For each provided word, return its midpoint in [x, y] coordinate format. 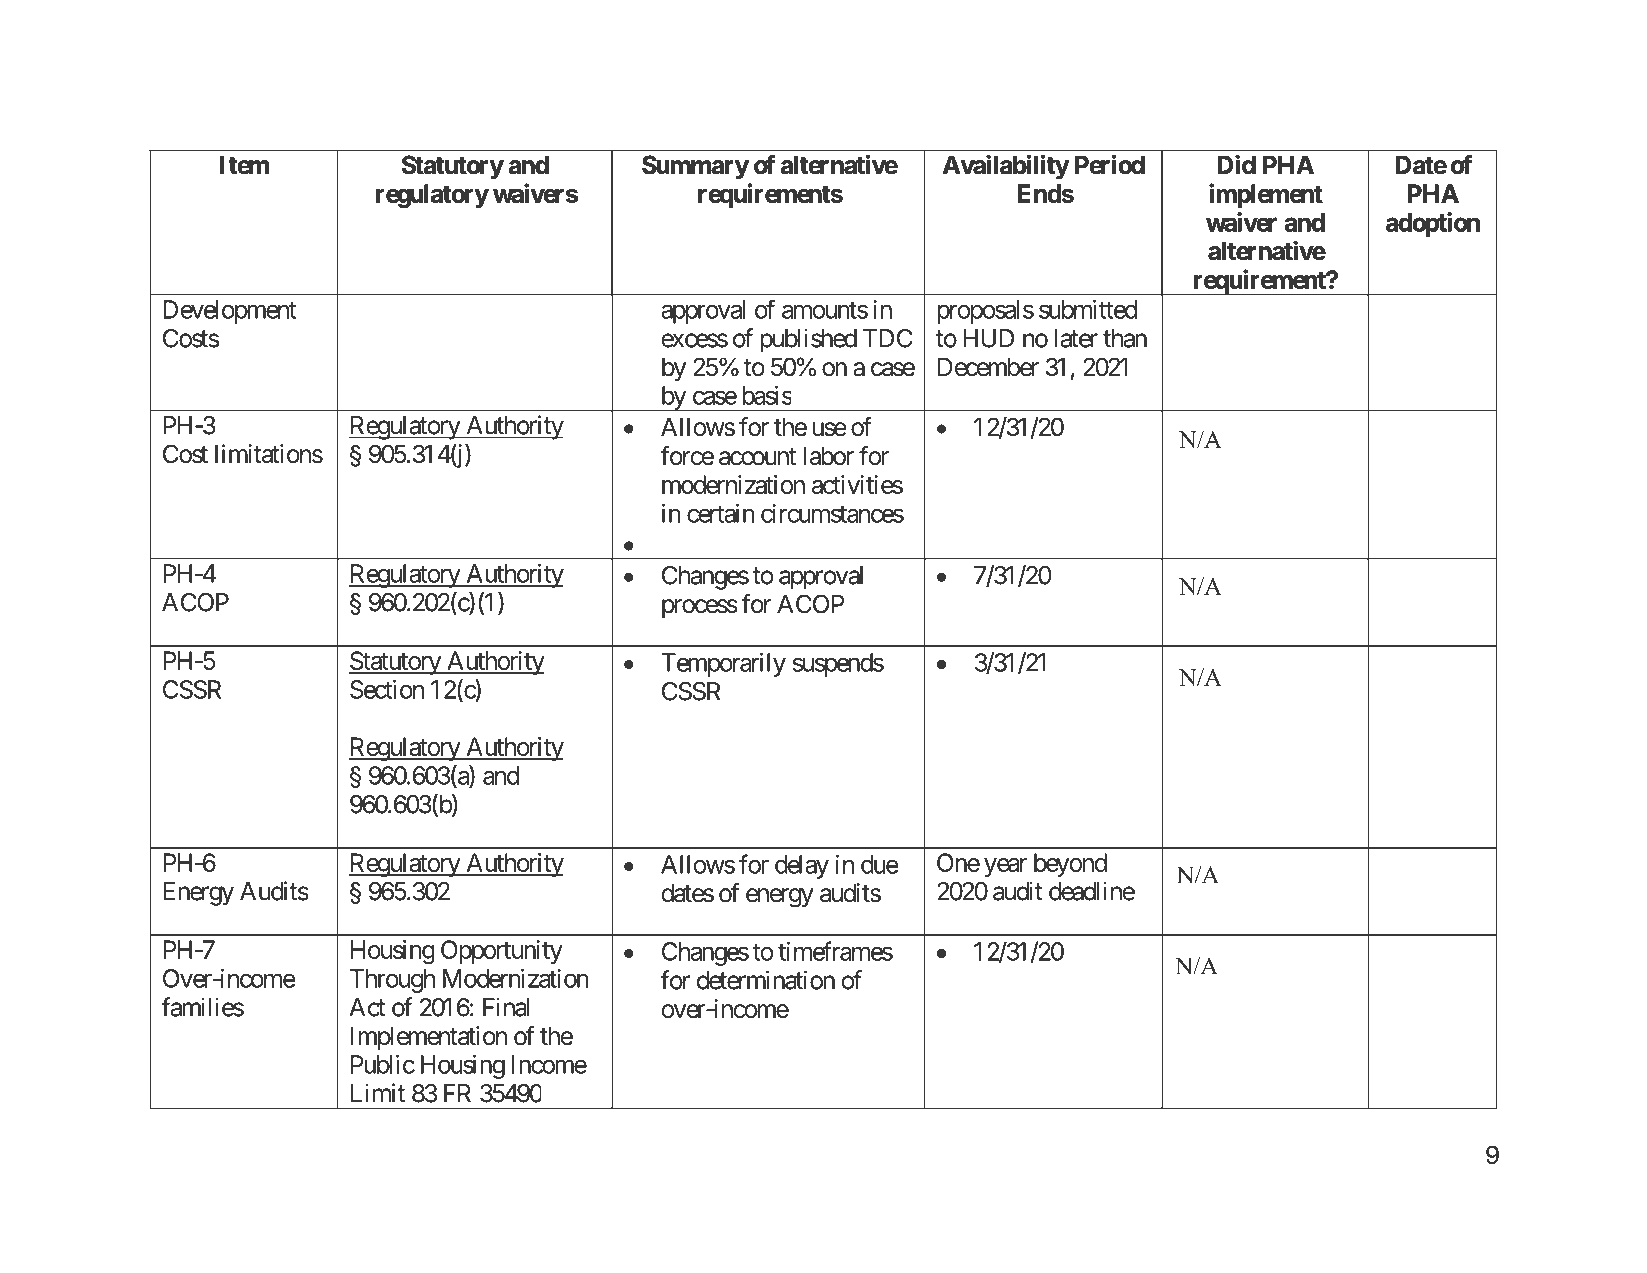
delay [802, 867]
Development [229, 312]
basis [766, 395]
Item [244, 165]
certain [721, 513]
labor [828, 456]
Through [392, 981]
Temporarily [723, 665]
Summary [695, 167]
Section [387, 689]
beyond [1070, 865]
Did [1237, 164]
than [1125, 338]
